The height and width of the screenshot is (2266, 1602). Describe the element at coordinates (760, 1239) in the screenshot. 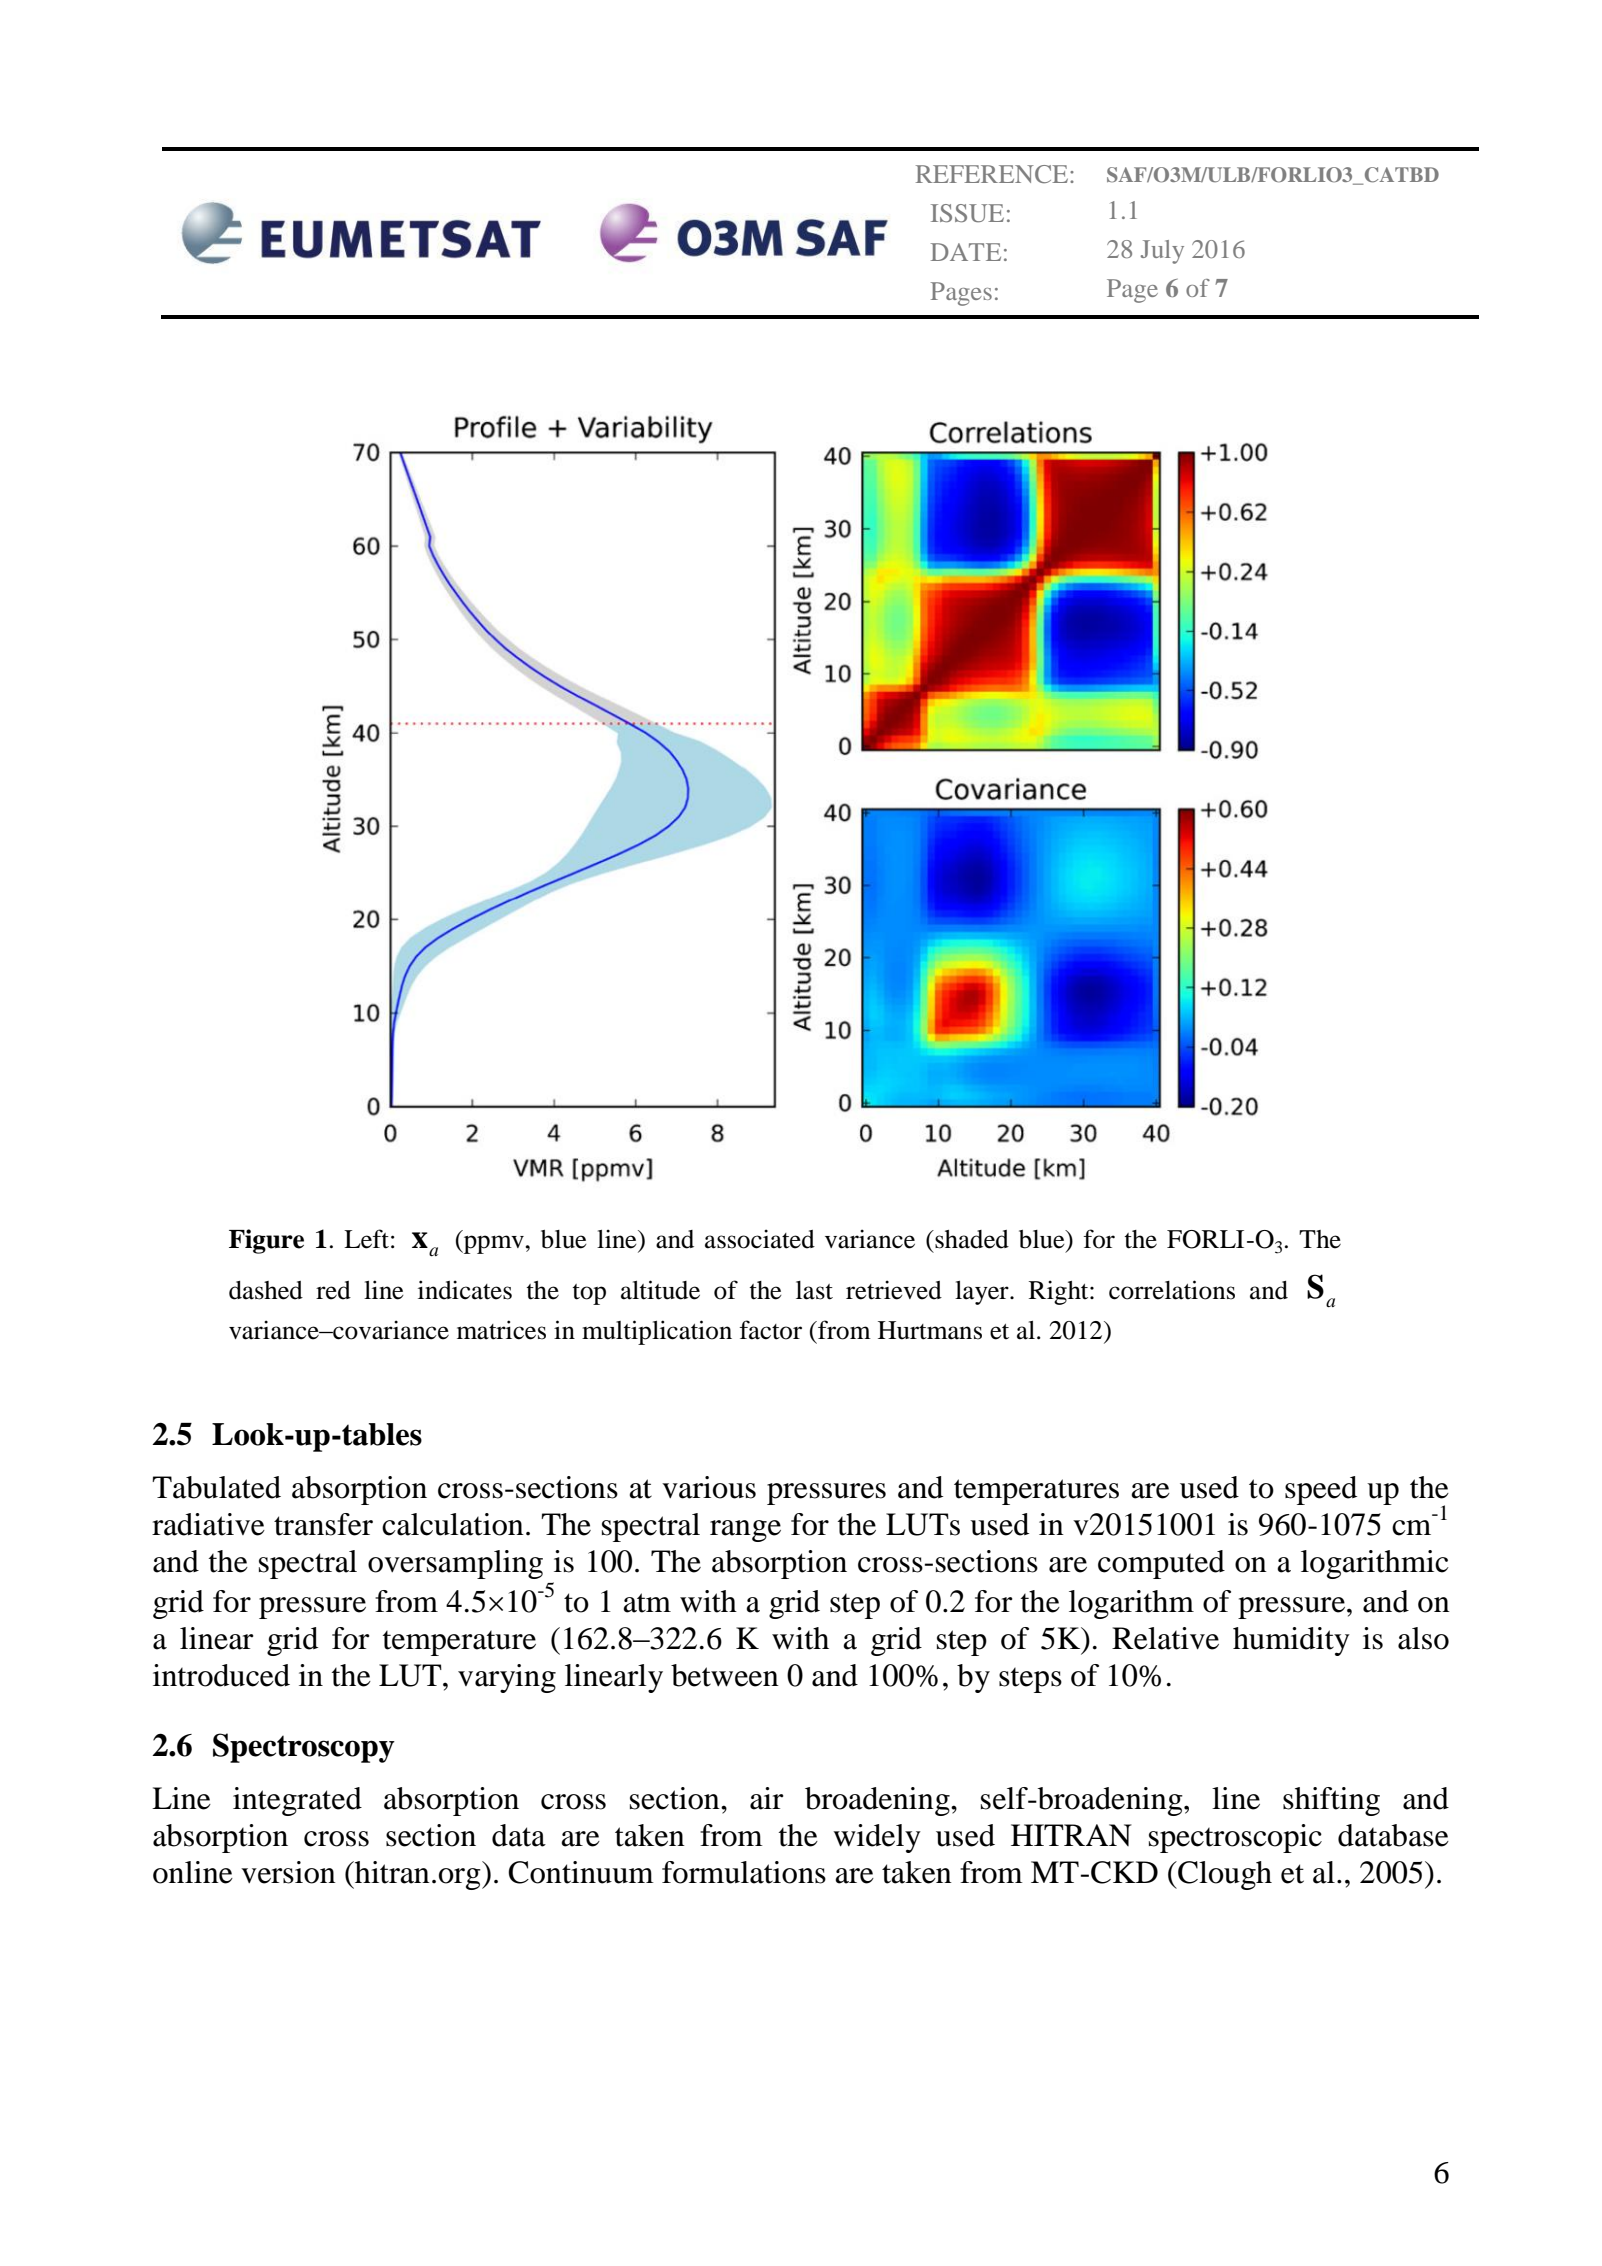

I see `associated` at that location.
